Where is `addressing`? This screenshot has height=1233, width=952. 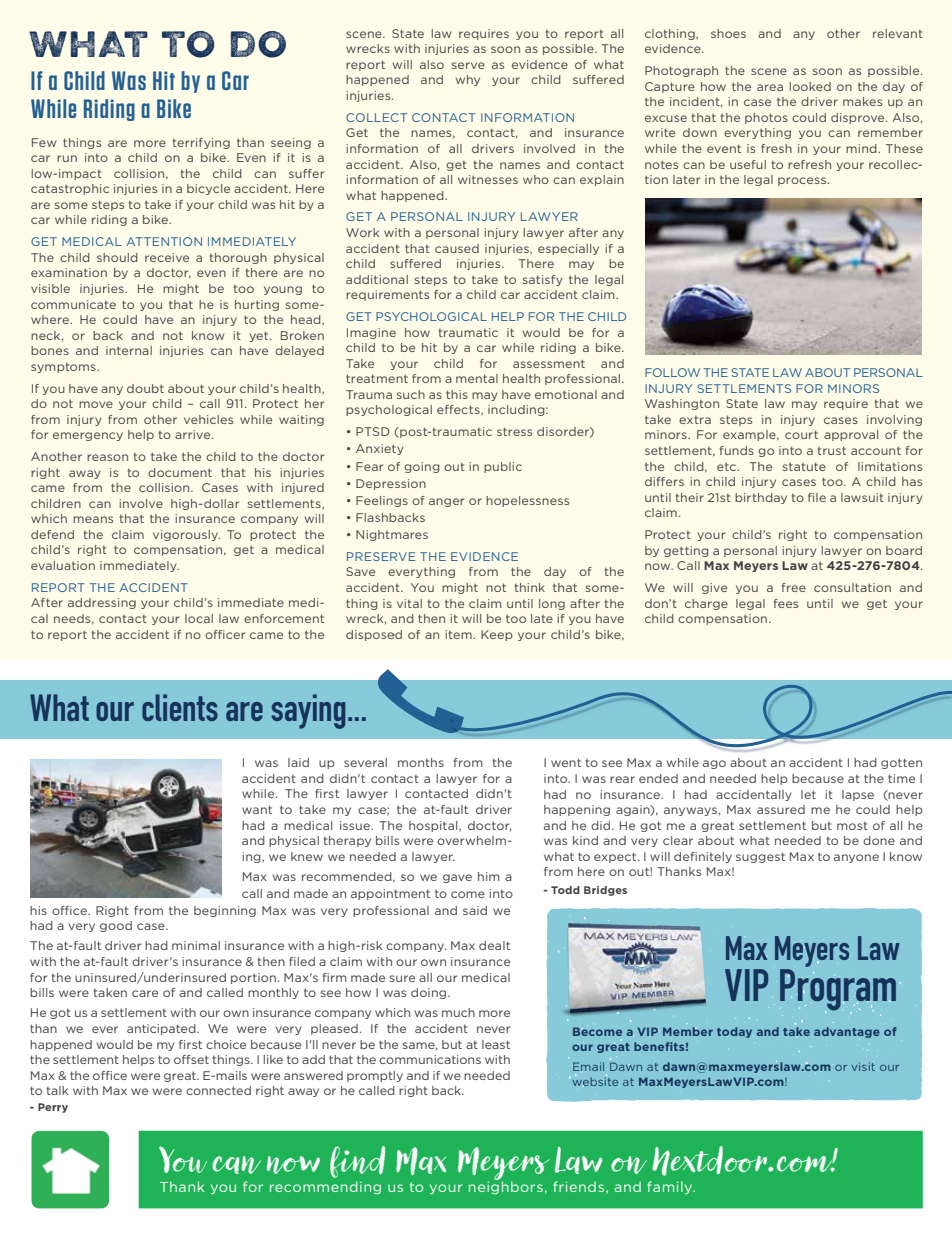
addressing is located at coordinates (102, 603).
